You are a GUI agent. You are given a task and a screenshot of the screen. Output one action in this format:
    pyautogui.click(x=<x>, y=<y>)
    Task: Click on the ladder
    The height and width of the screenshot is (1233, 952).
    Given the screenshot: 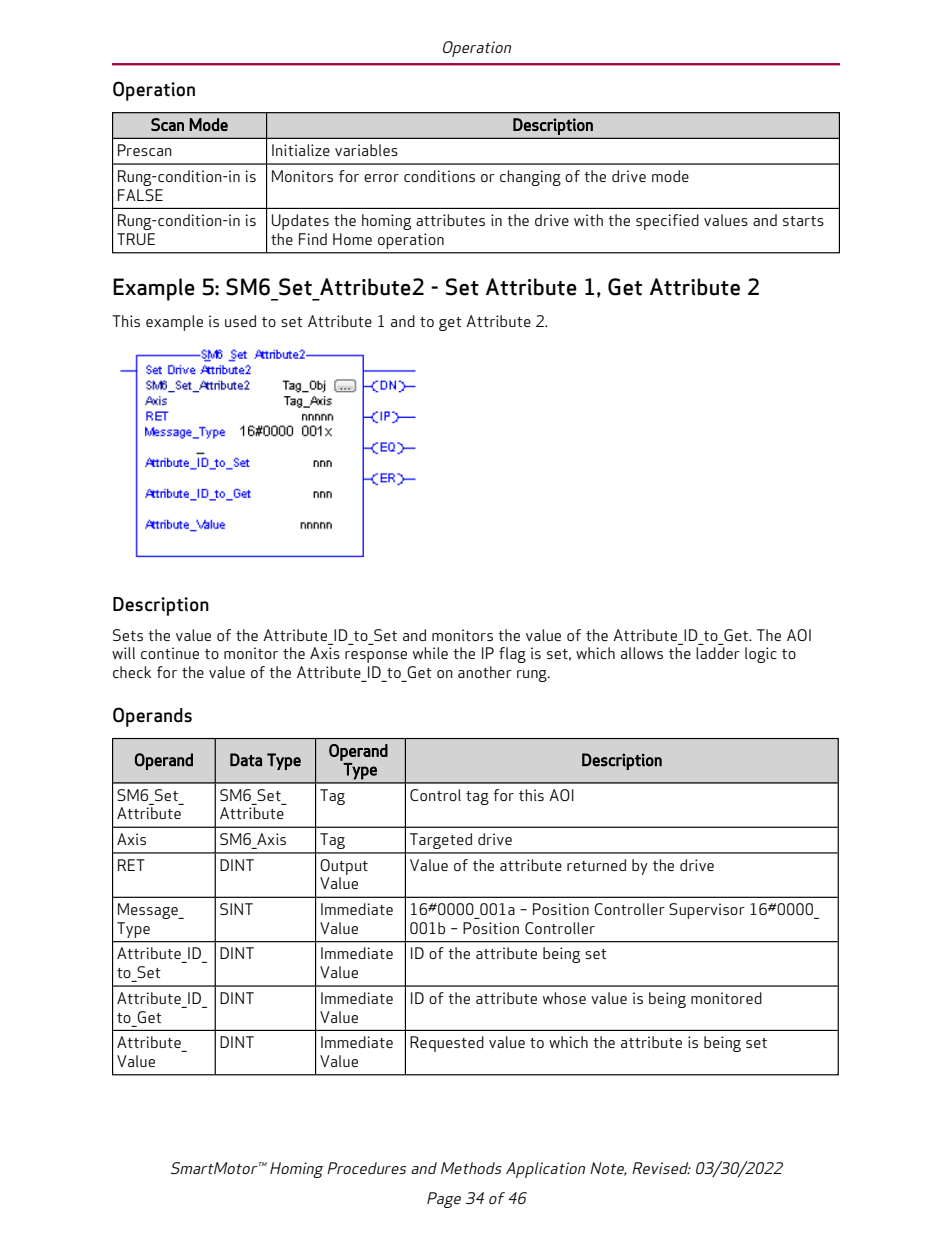 What is the action you would take?
    pyautogui.click(x=718, y=653)
